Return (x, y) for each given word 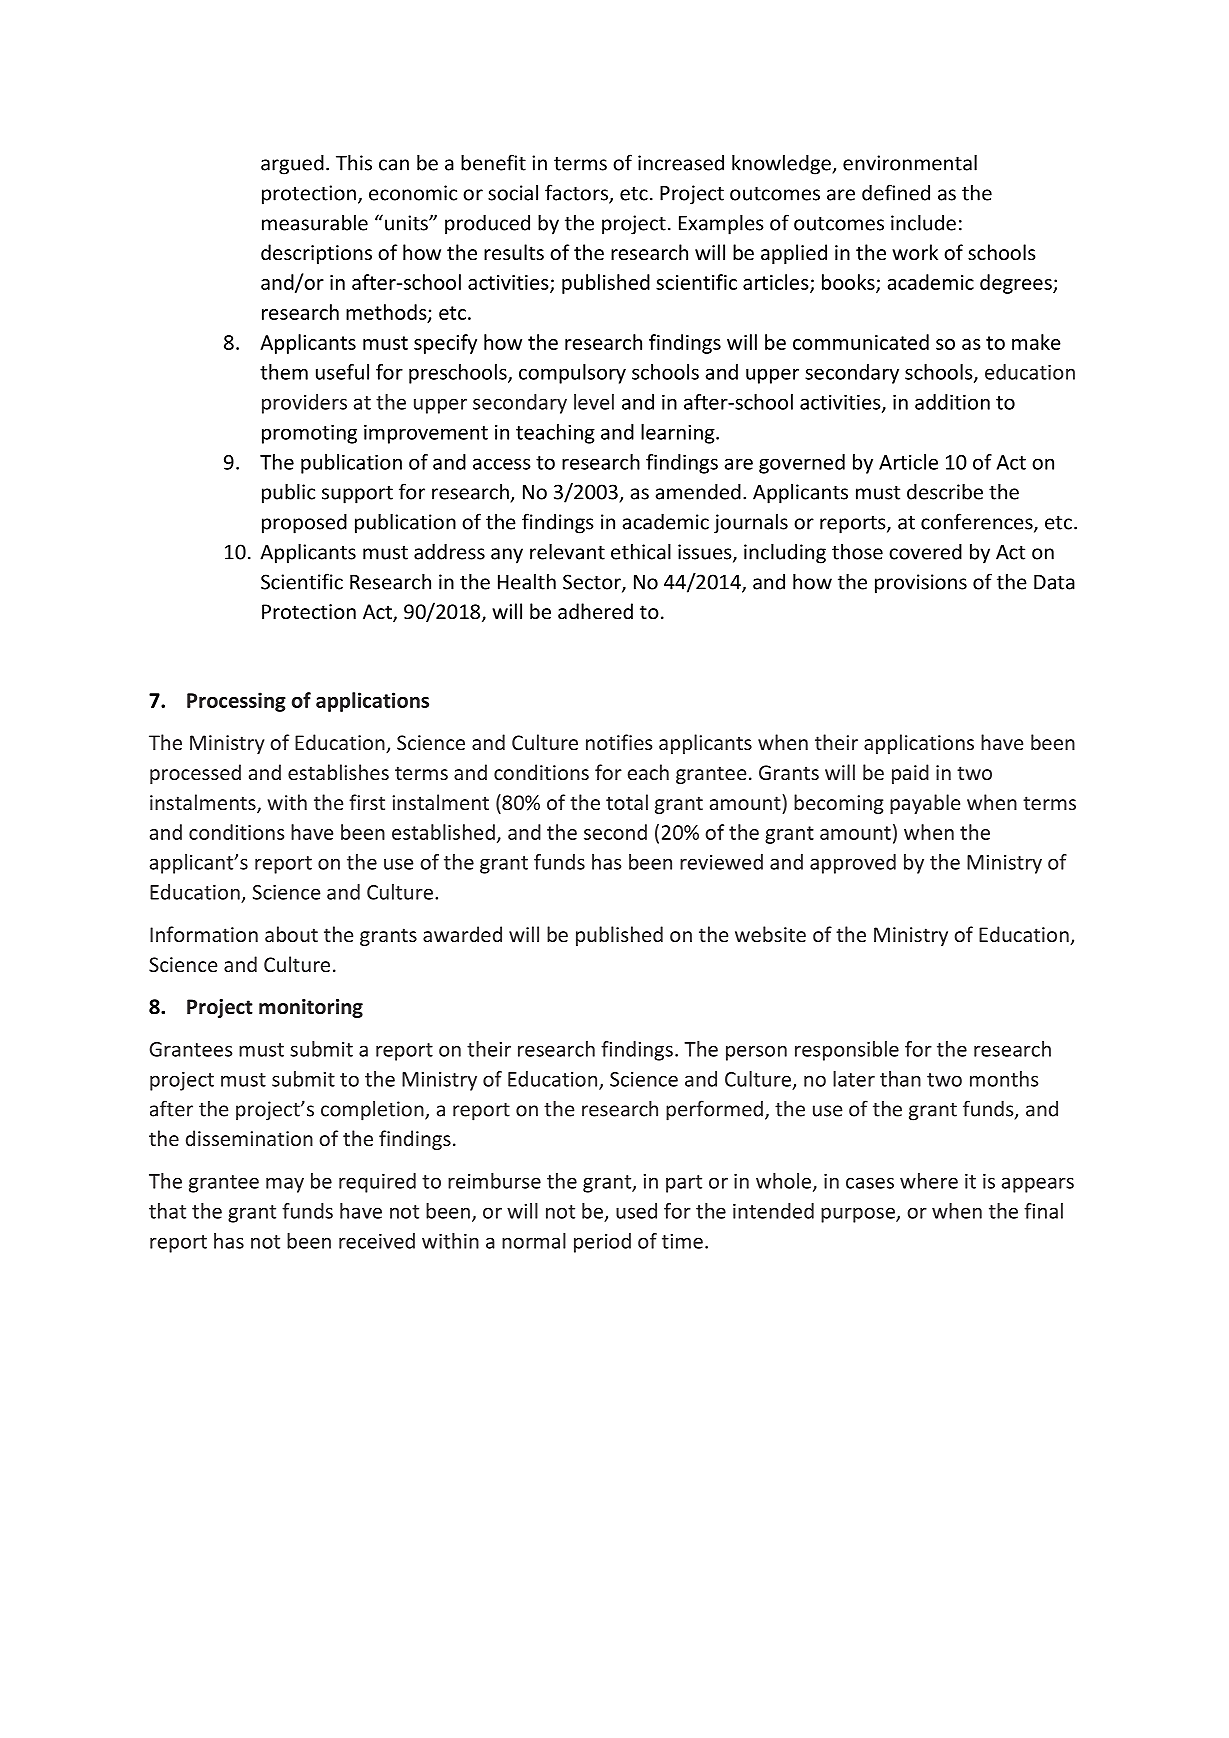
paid (910, 774)
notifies (619, 742)
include (923, 222)
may (285, 1185)
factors (577, 193)
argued (292, 164)
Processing (236, 702)
